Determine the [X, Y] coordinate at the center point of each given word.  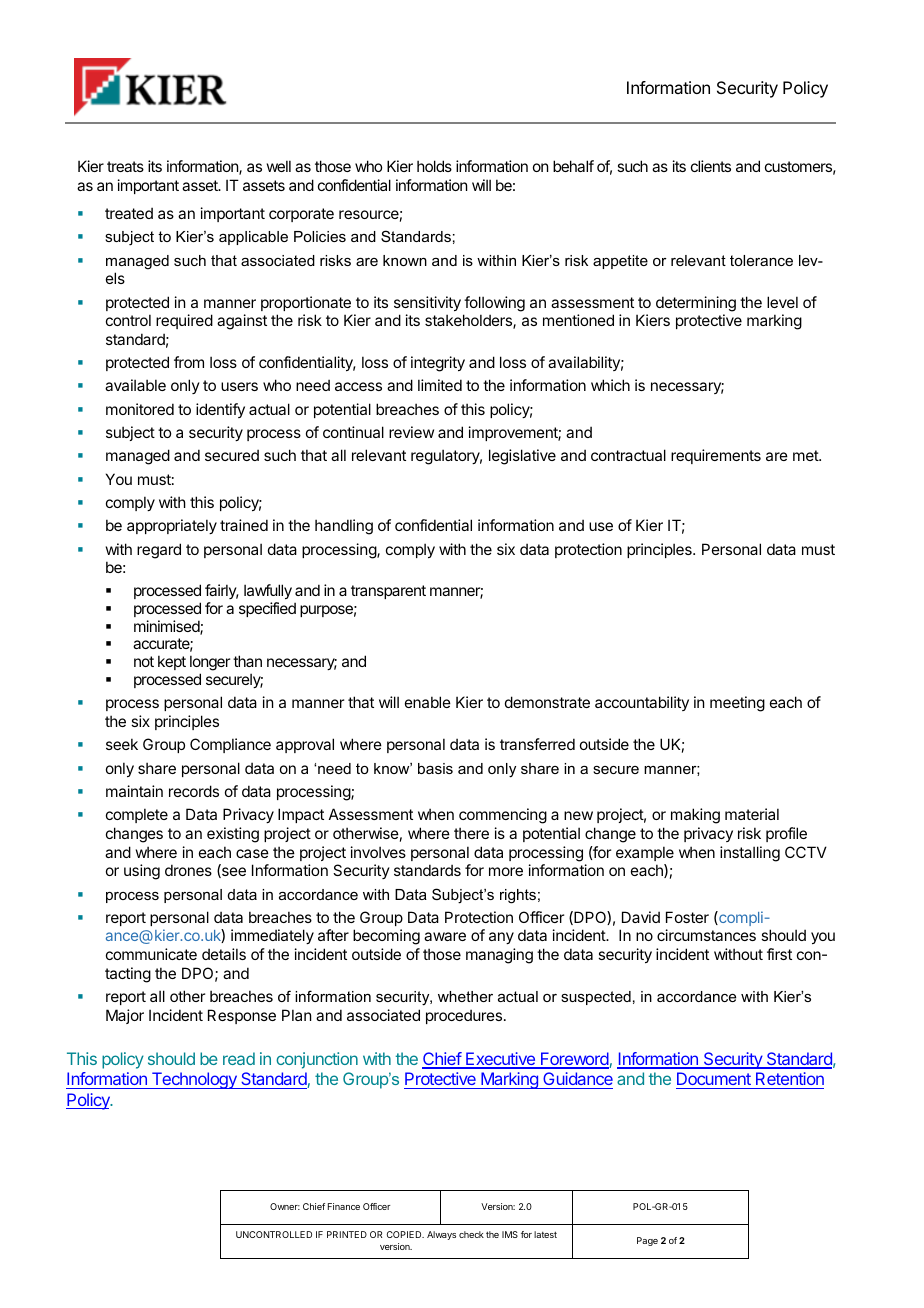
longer [210, 664]
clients [711, 166]
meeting [737, 704]
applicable [253, 238]
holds [434, 166]
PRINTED [347, 1234]
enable [428, 702]
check [471, 1234]
